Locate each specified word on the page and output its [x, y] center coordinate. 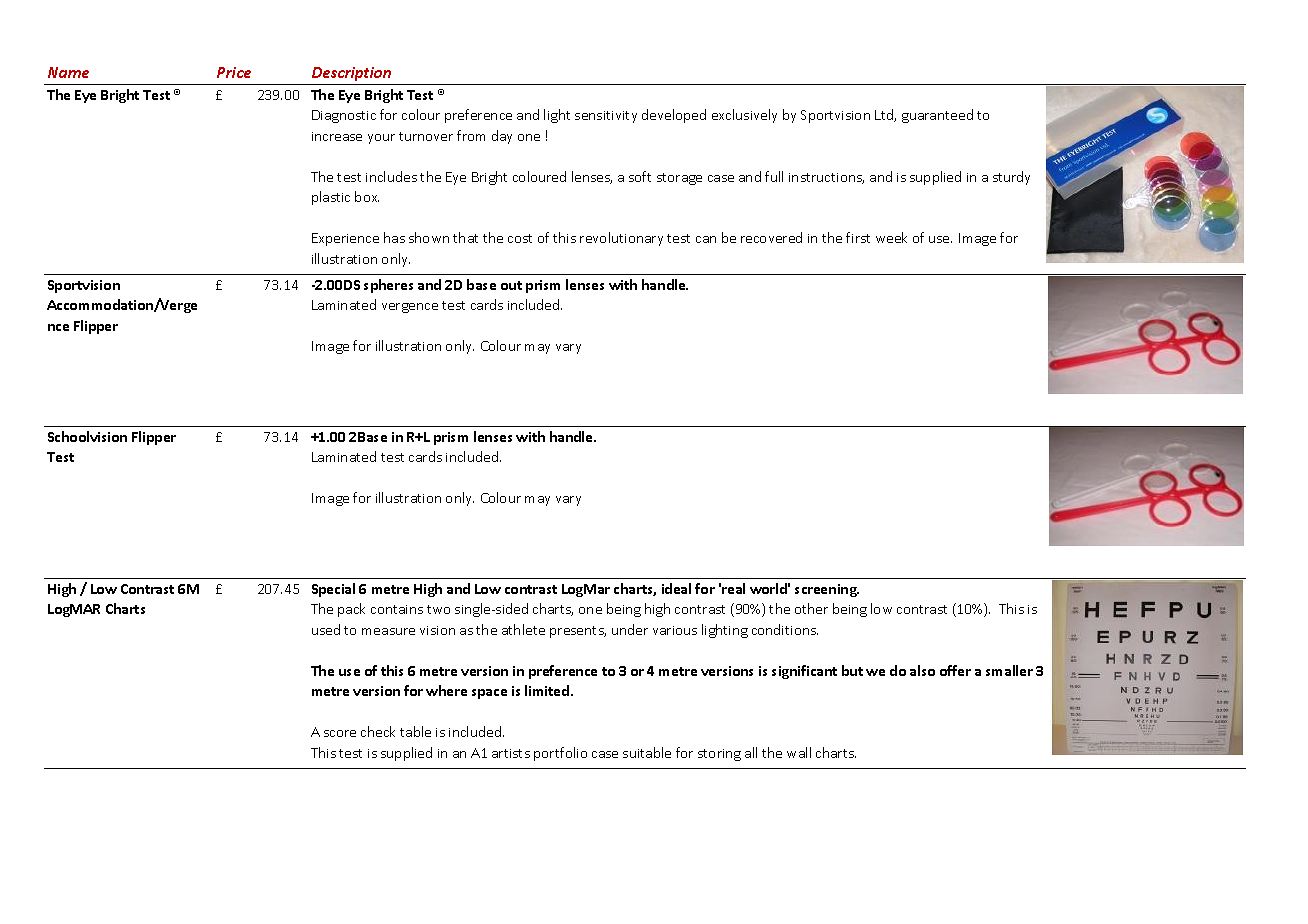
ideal [676, 588]
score [340, 733]
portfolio [560, 754]
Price [234, 72]
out [511, 285]
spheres [388, 286]
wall [799, 752]
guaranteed [937, 116]
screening [827, 590]
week [891, 237]
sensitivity [606, 117]
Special [333, 590]
